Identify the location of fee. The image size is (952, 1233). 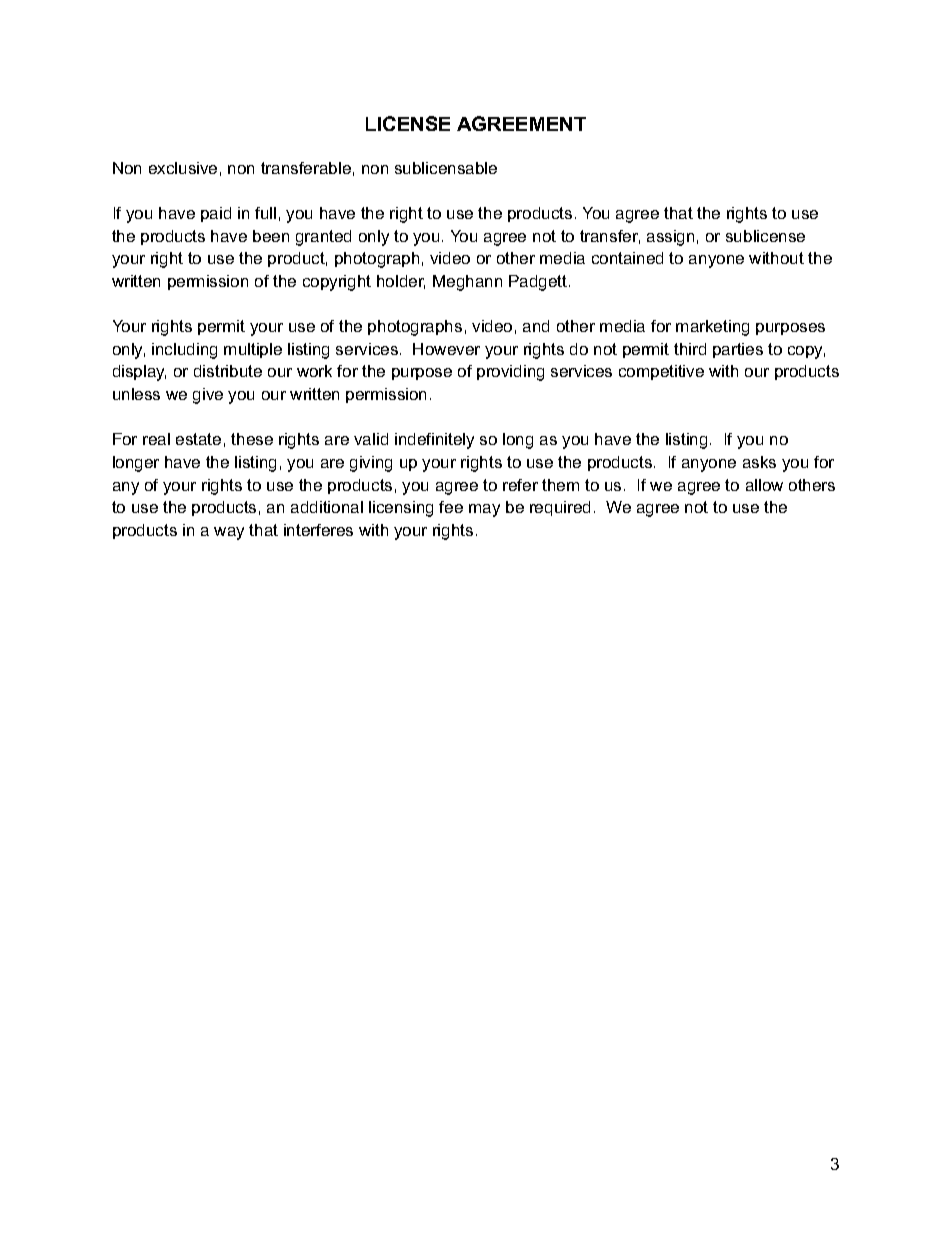
(451, 507).
